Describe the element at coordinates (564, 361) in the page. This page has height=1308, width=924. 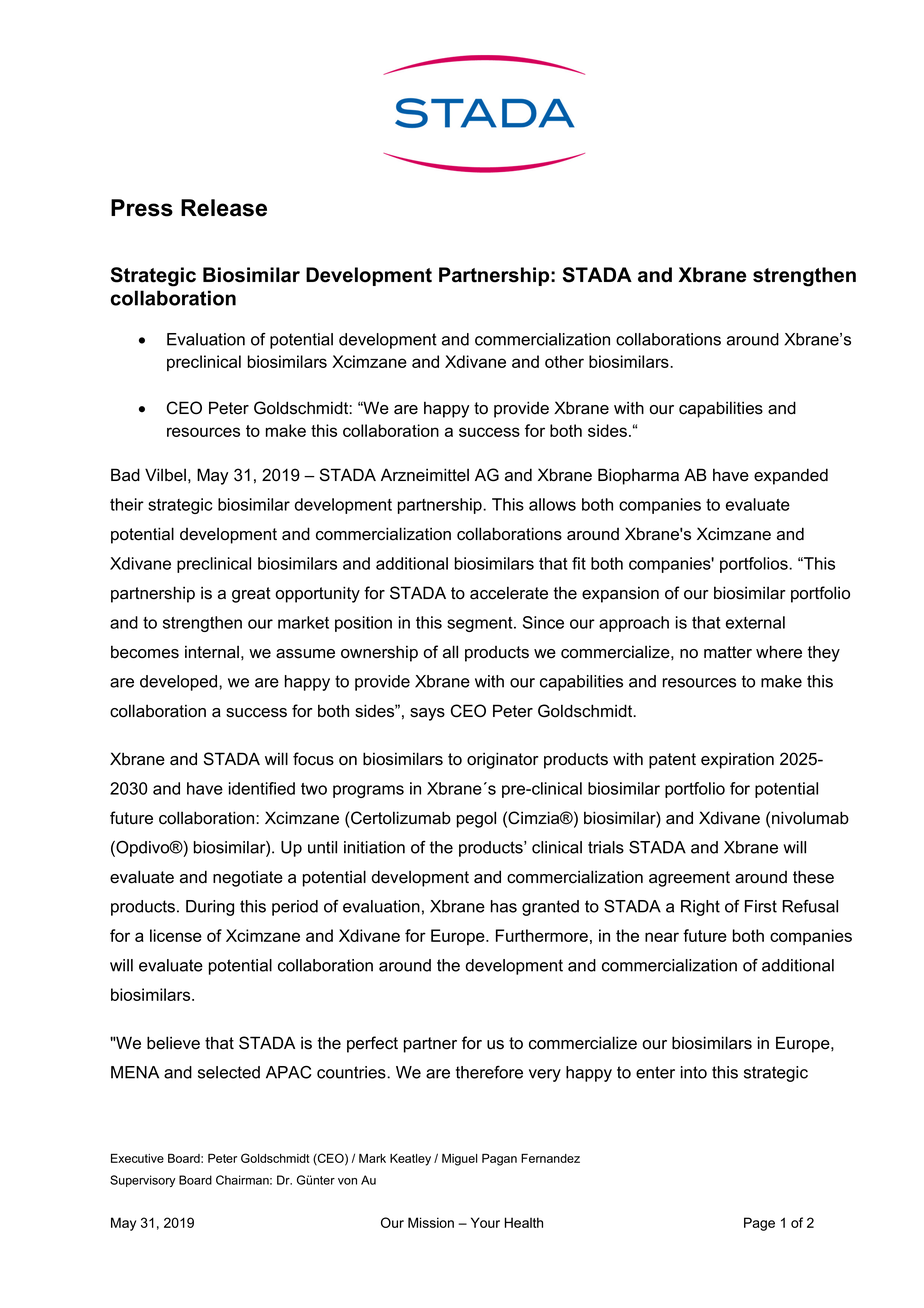
I see `other` at that location.
